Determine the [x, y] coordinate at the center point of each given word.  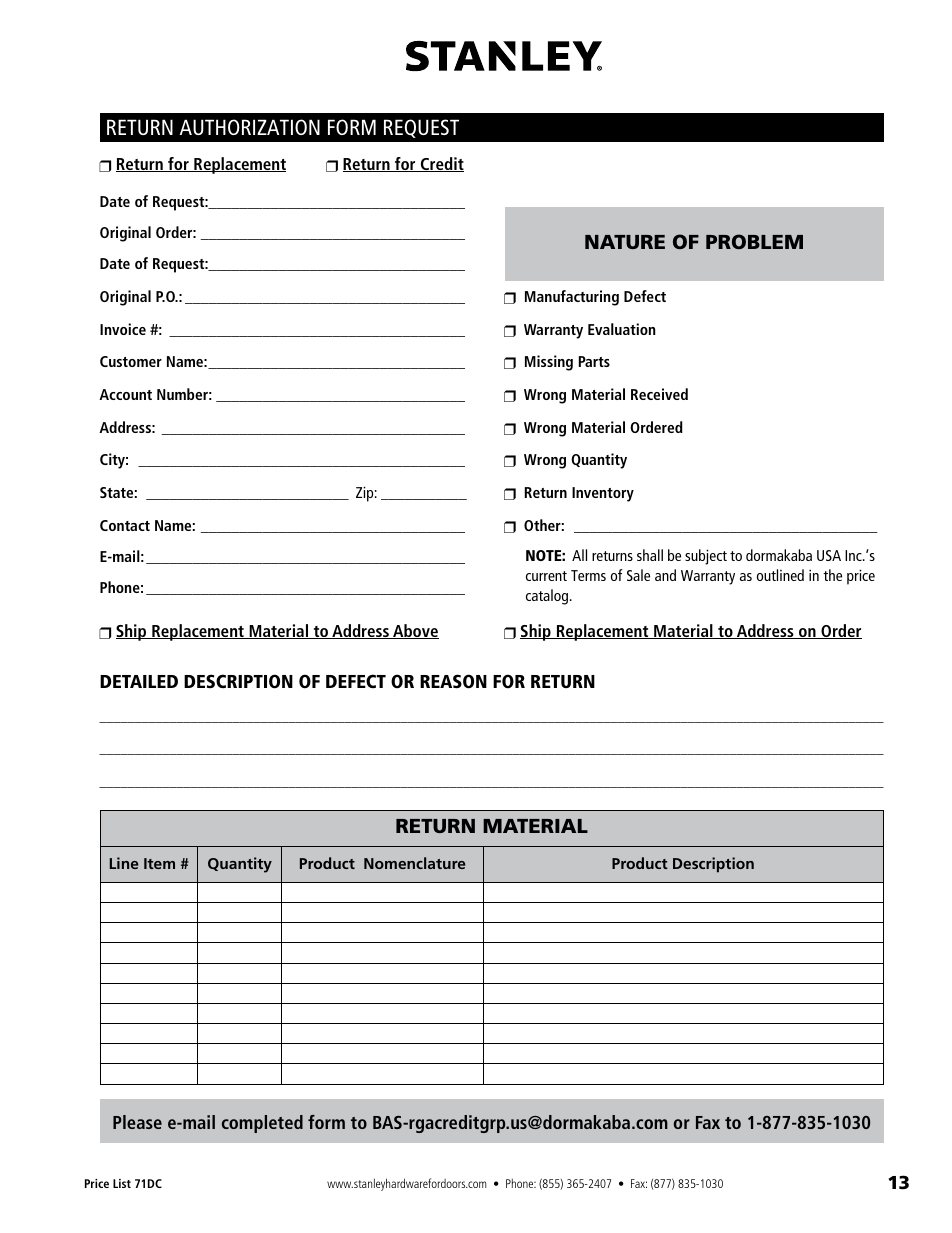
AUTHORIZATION [250, 127]
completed [262, 1124]
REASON [453, 681]
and [665, 575]
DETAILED [139, 681]
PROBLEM [754, 241]
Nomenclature [414, 863]
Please [137, 1122]
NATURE [625, 242]
